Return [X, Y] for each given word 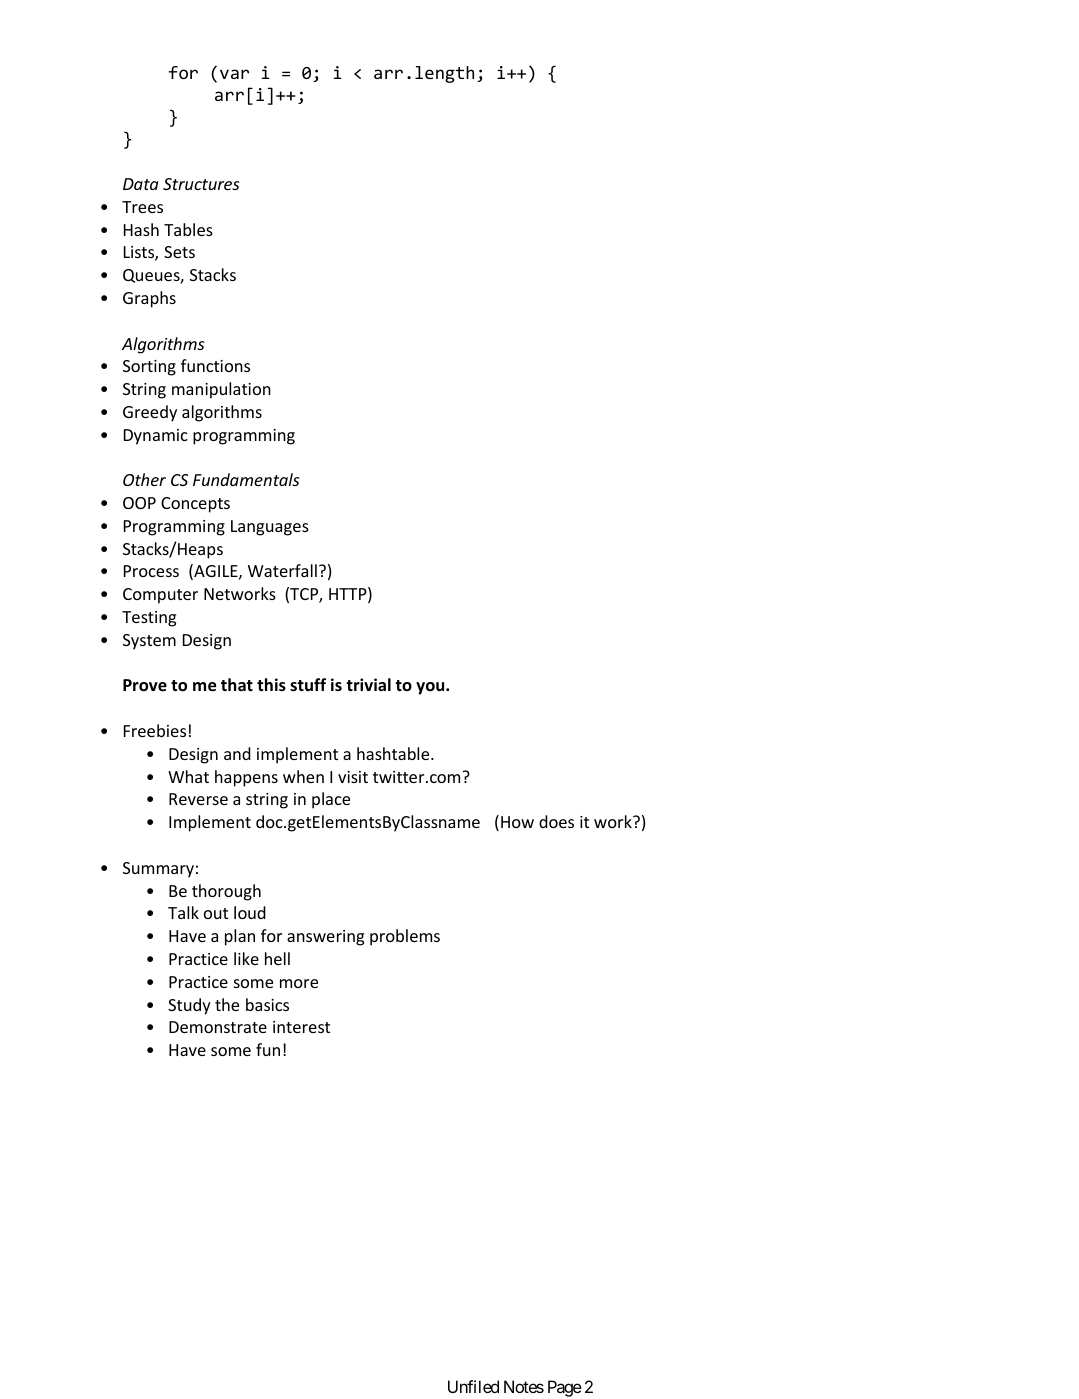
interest [301, 1027]
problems [405, 937]
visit [353, 777]
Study [189, 1006]
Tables [188, 229]
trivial [368, 684]
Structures [201, 184]
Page [565, 1388]
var [234, 74]
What [188, 776]
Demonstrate [218, 1027]
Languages [270, 528]
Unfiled [473, 1386]
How [517, 822]
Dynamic [156, 437]
